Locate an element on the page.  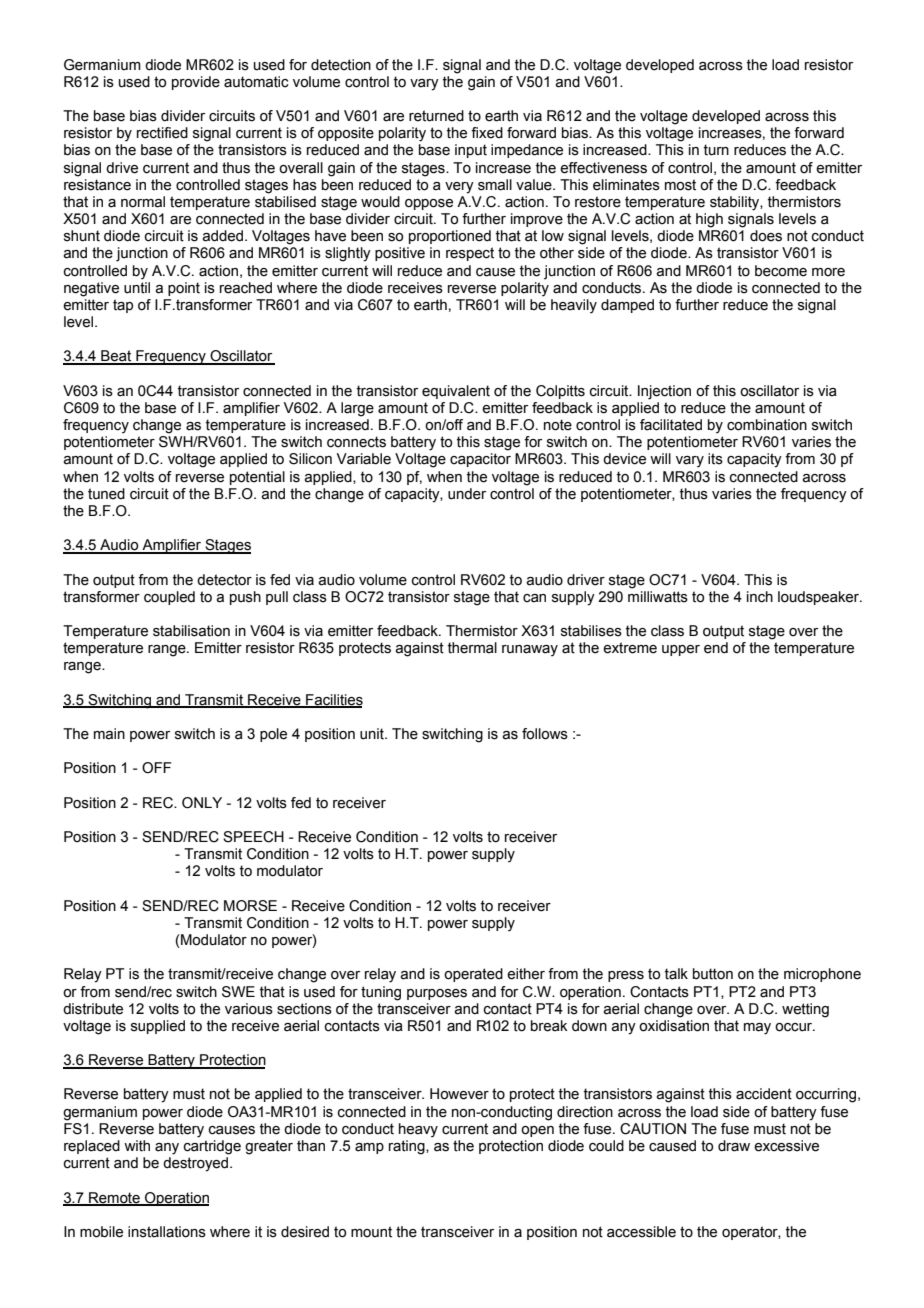
provide is located at coordinates (196, 83).
